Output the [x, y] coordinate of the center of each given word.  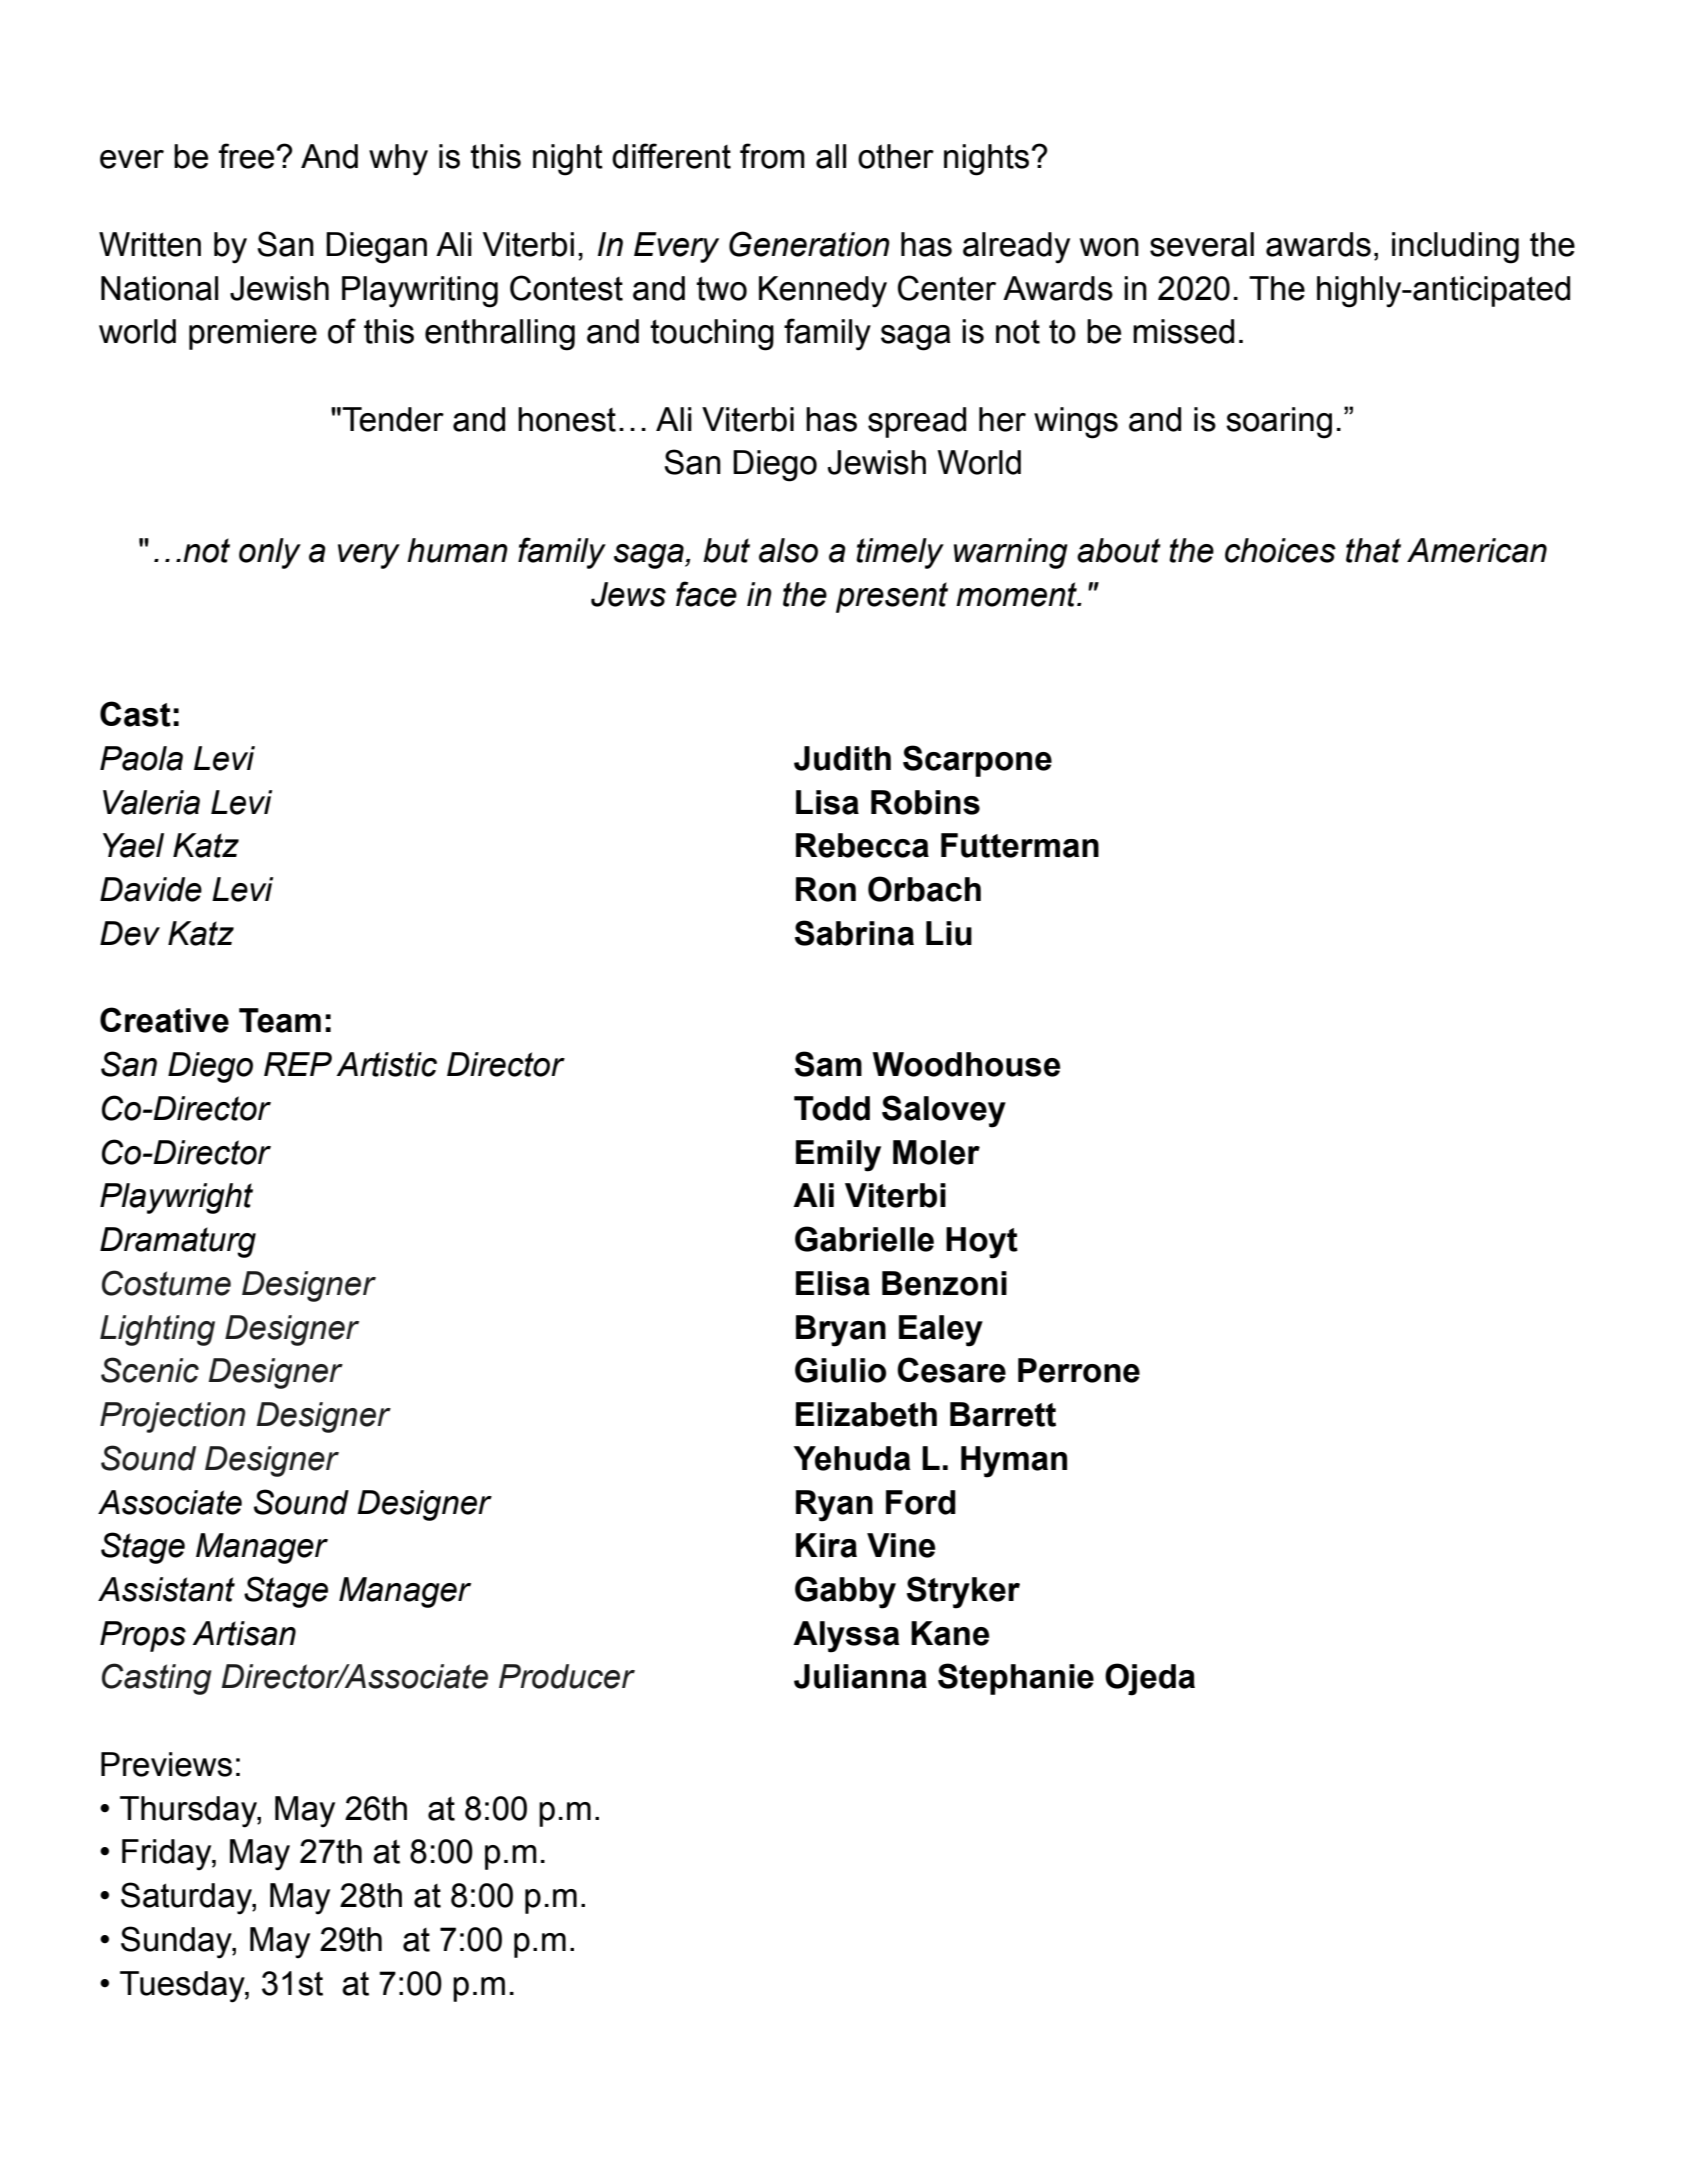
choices [1280, 550]
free [246, 156]
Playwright [176, 1198]
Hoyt [982, 1243]
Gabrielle [864, 1239]
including [1455, 248]
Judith [842, 758]
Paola [141, 758]
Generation [809, 244]
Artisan [244, 1633]
